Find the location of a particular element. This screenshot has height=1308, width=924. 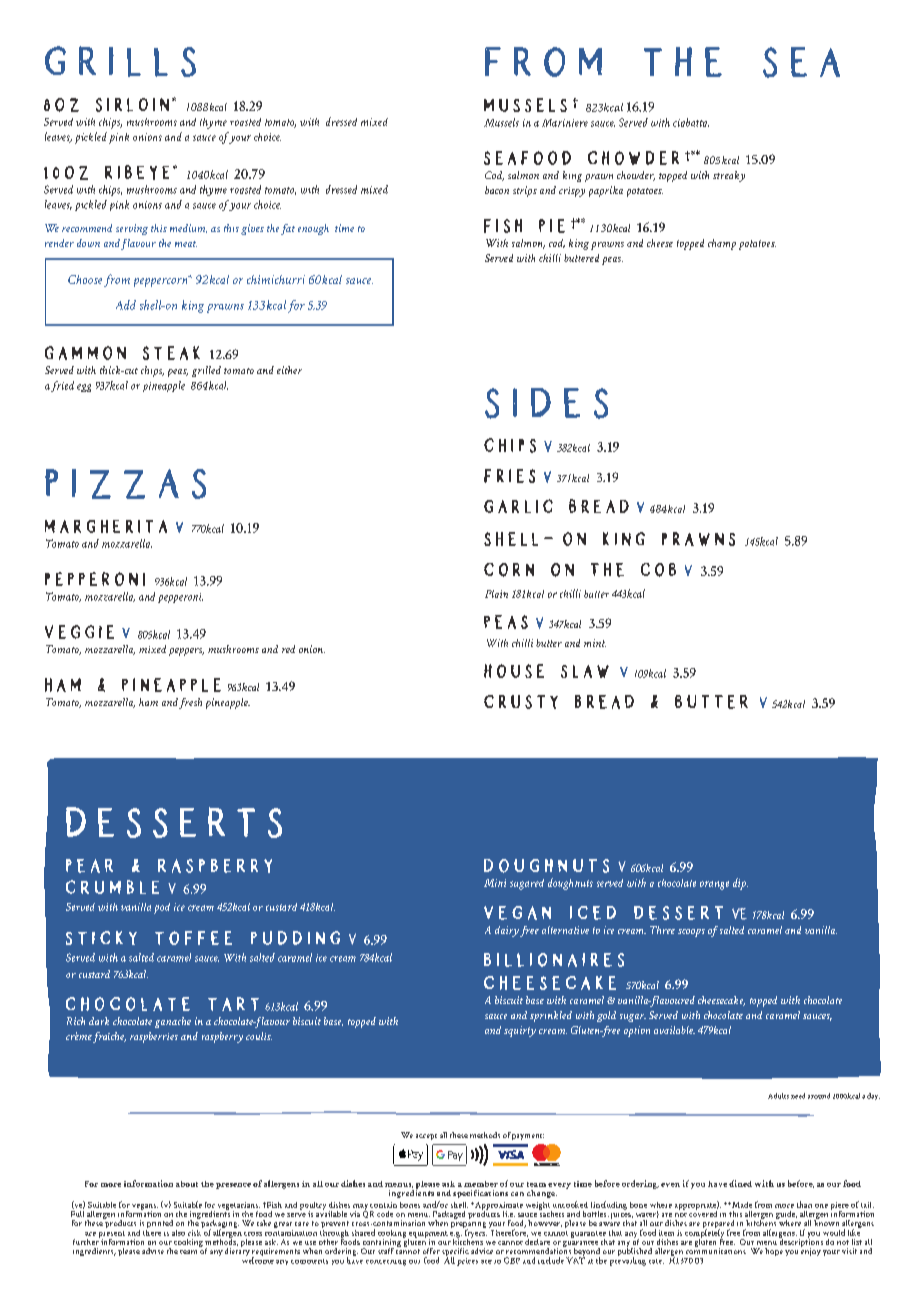

scoops is located at coordinates (691, 933).
